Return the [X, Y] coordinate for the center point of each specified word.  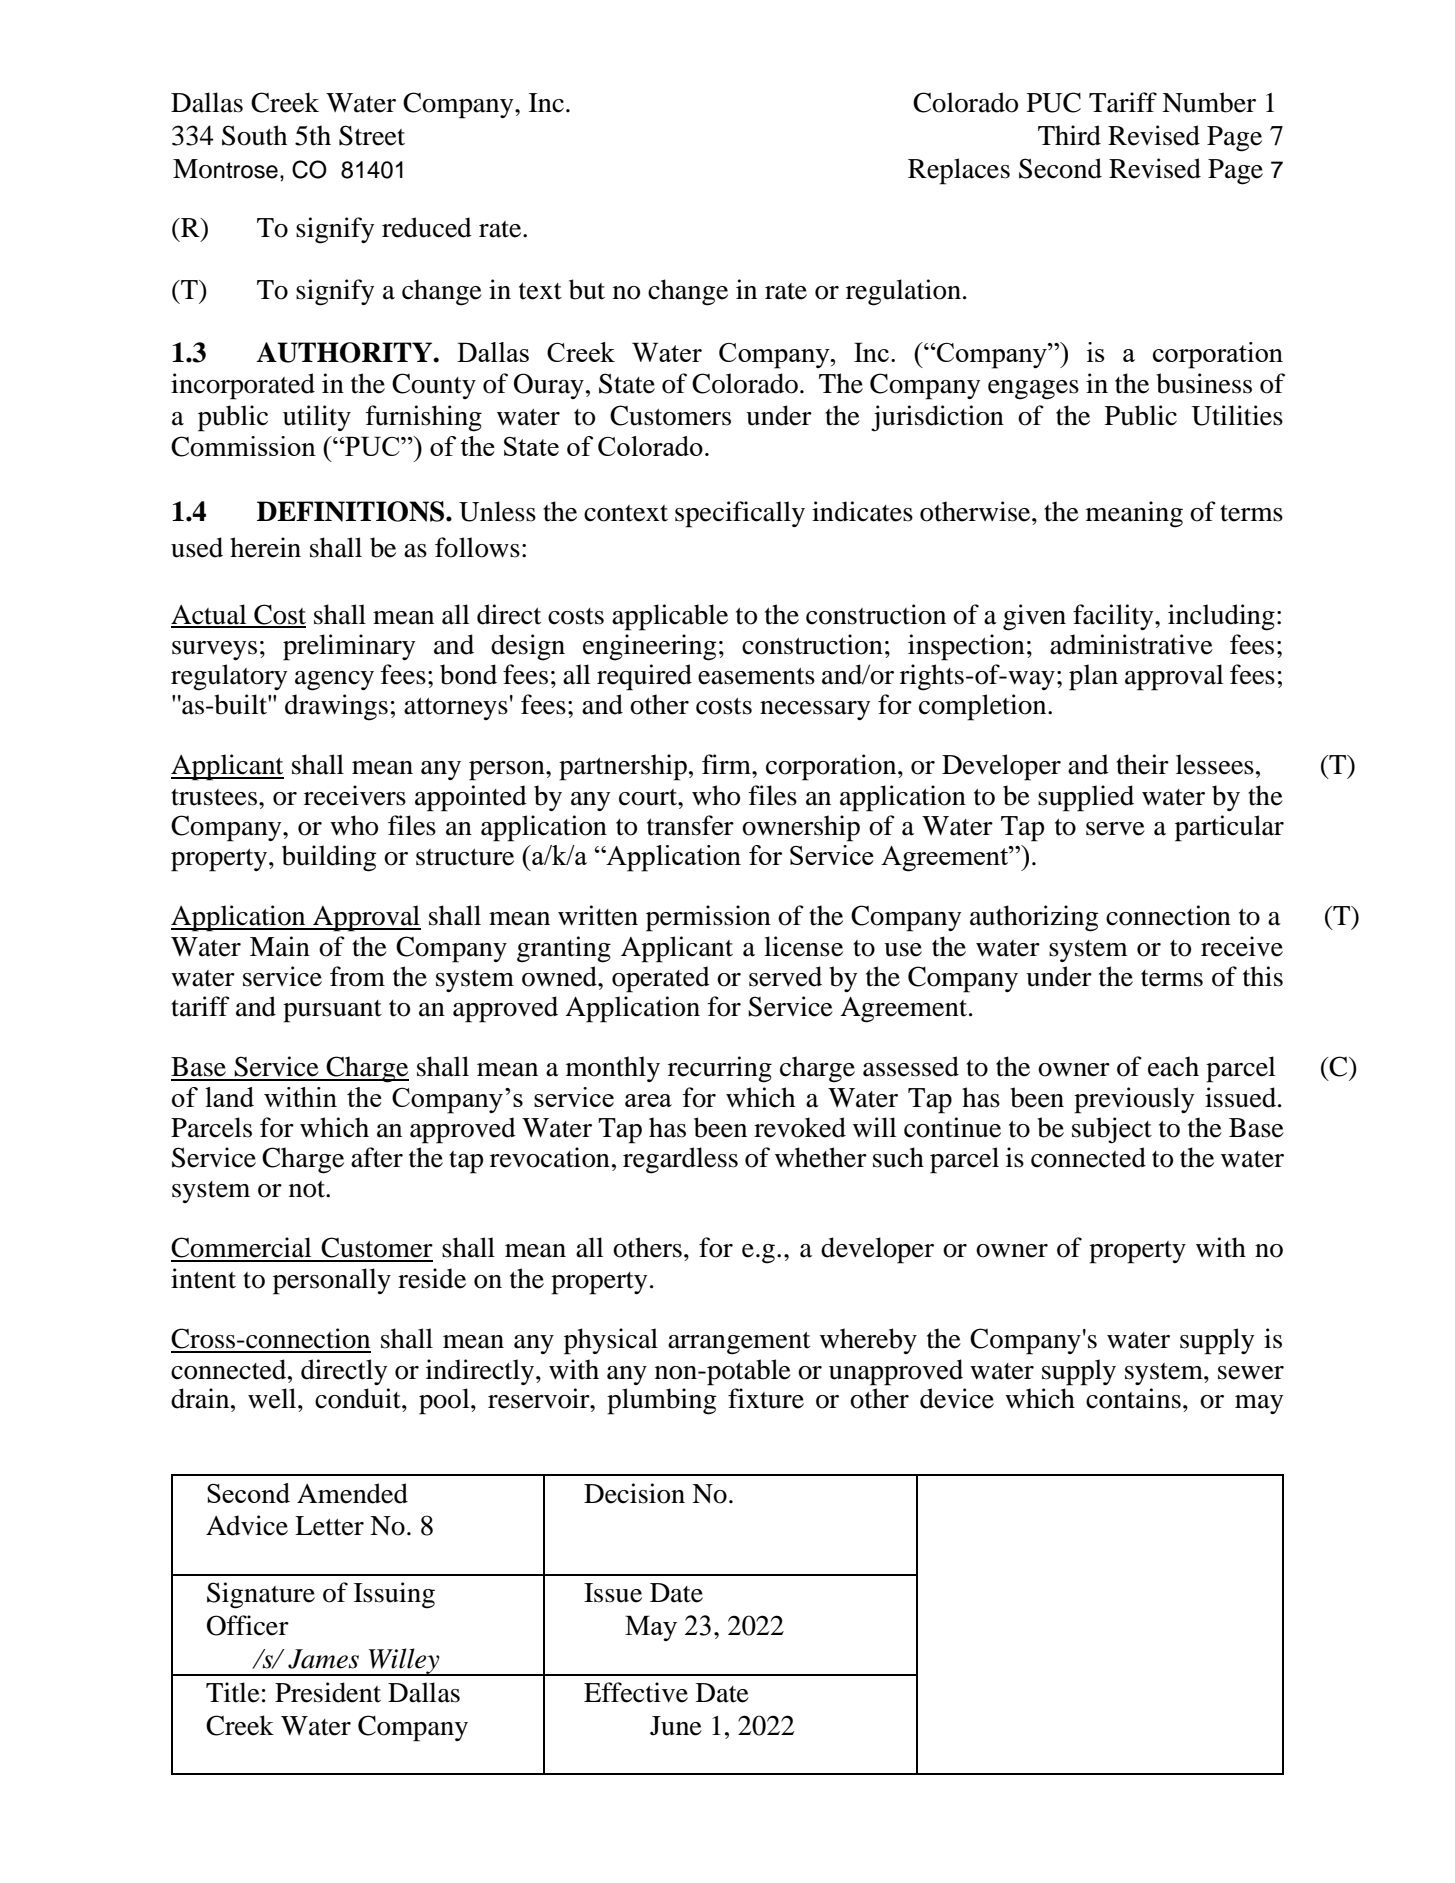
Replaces [959, 171]
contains [1133, 1398]
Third [1069, 135]
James [323, 1659]
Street [372, 135]
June [676, 1726]
